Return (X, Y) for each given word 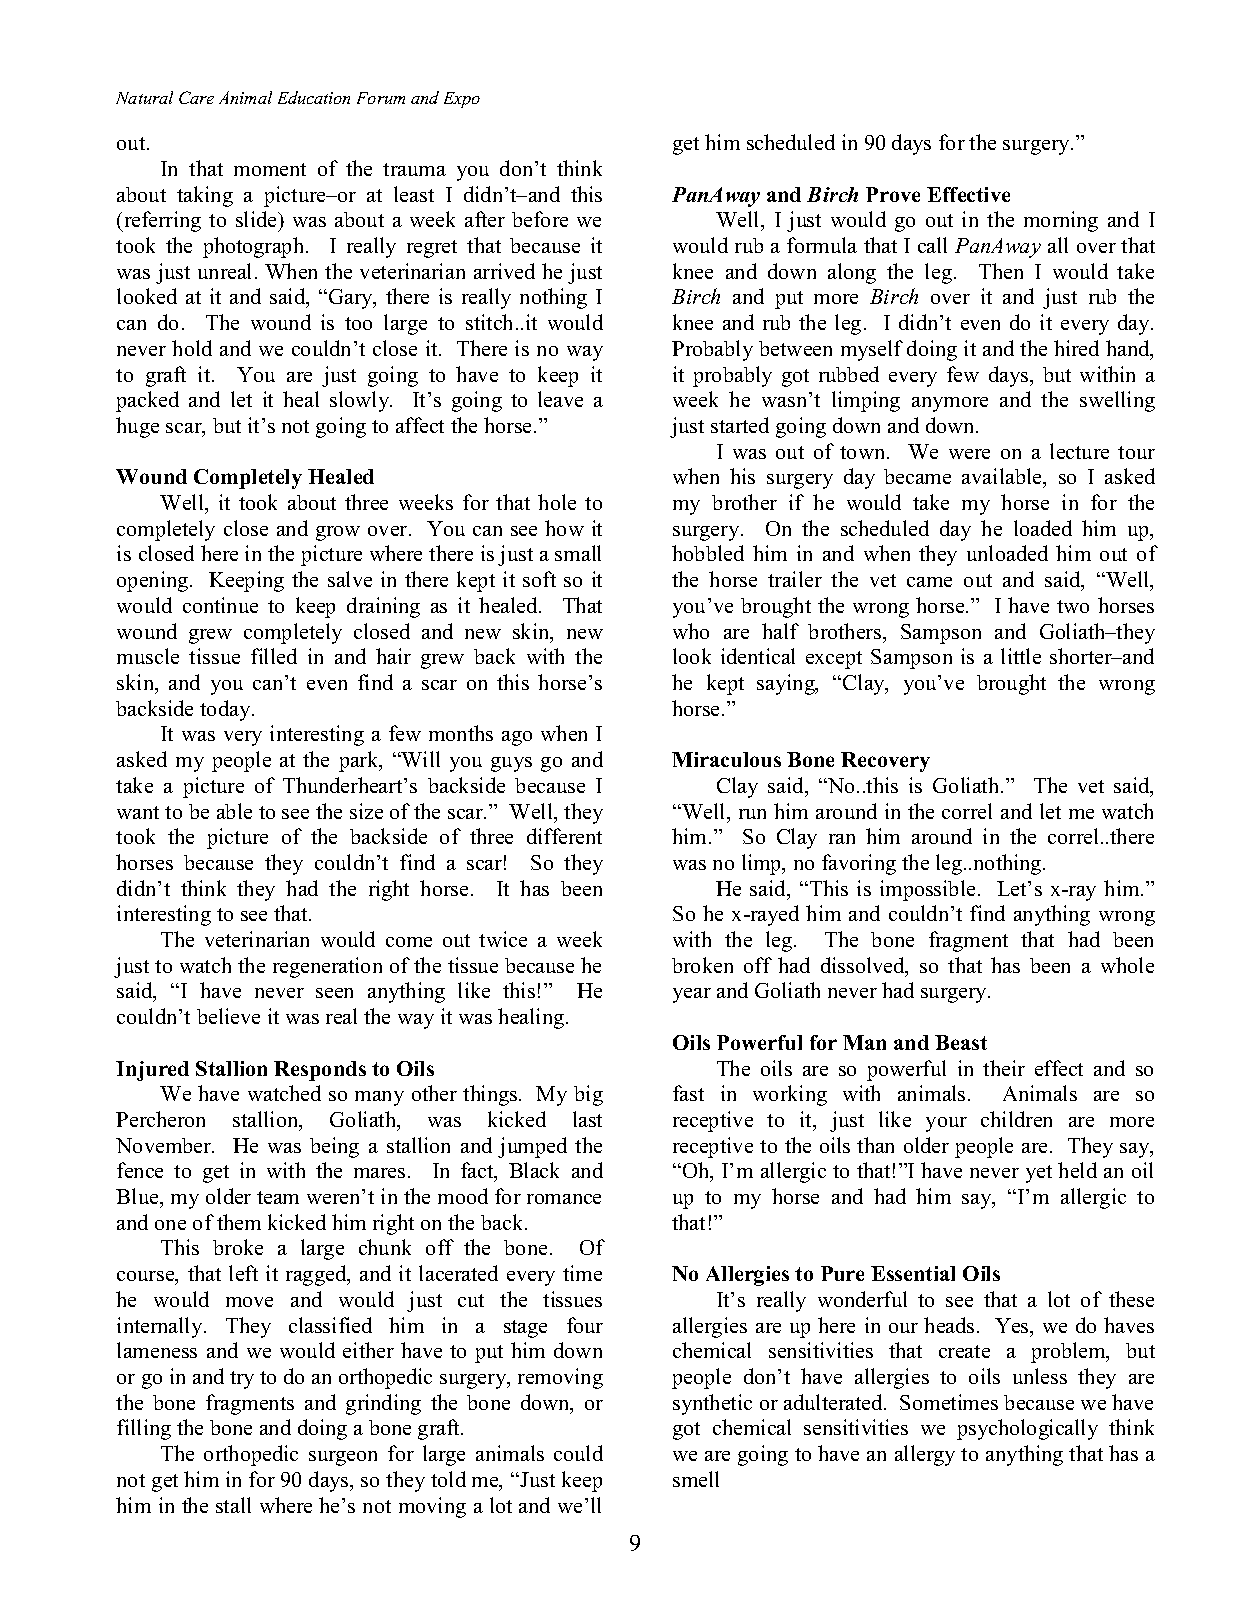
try (242, 1380)
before (540, 219)
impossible (927, 890)
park (360, 761)
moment (270, 169)
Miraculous (726, 759)
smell (696, 1479)
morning (1061, 221)
